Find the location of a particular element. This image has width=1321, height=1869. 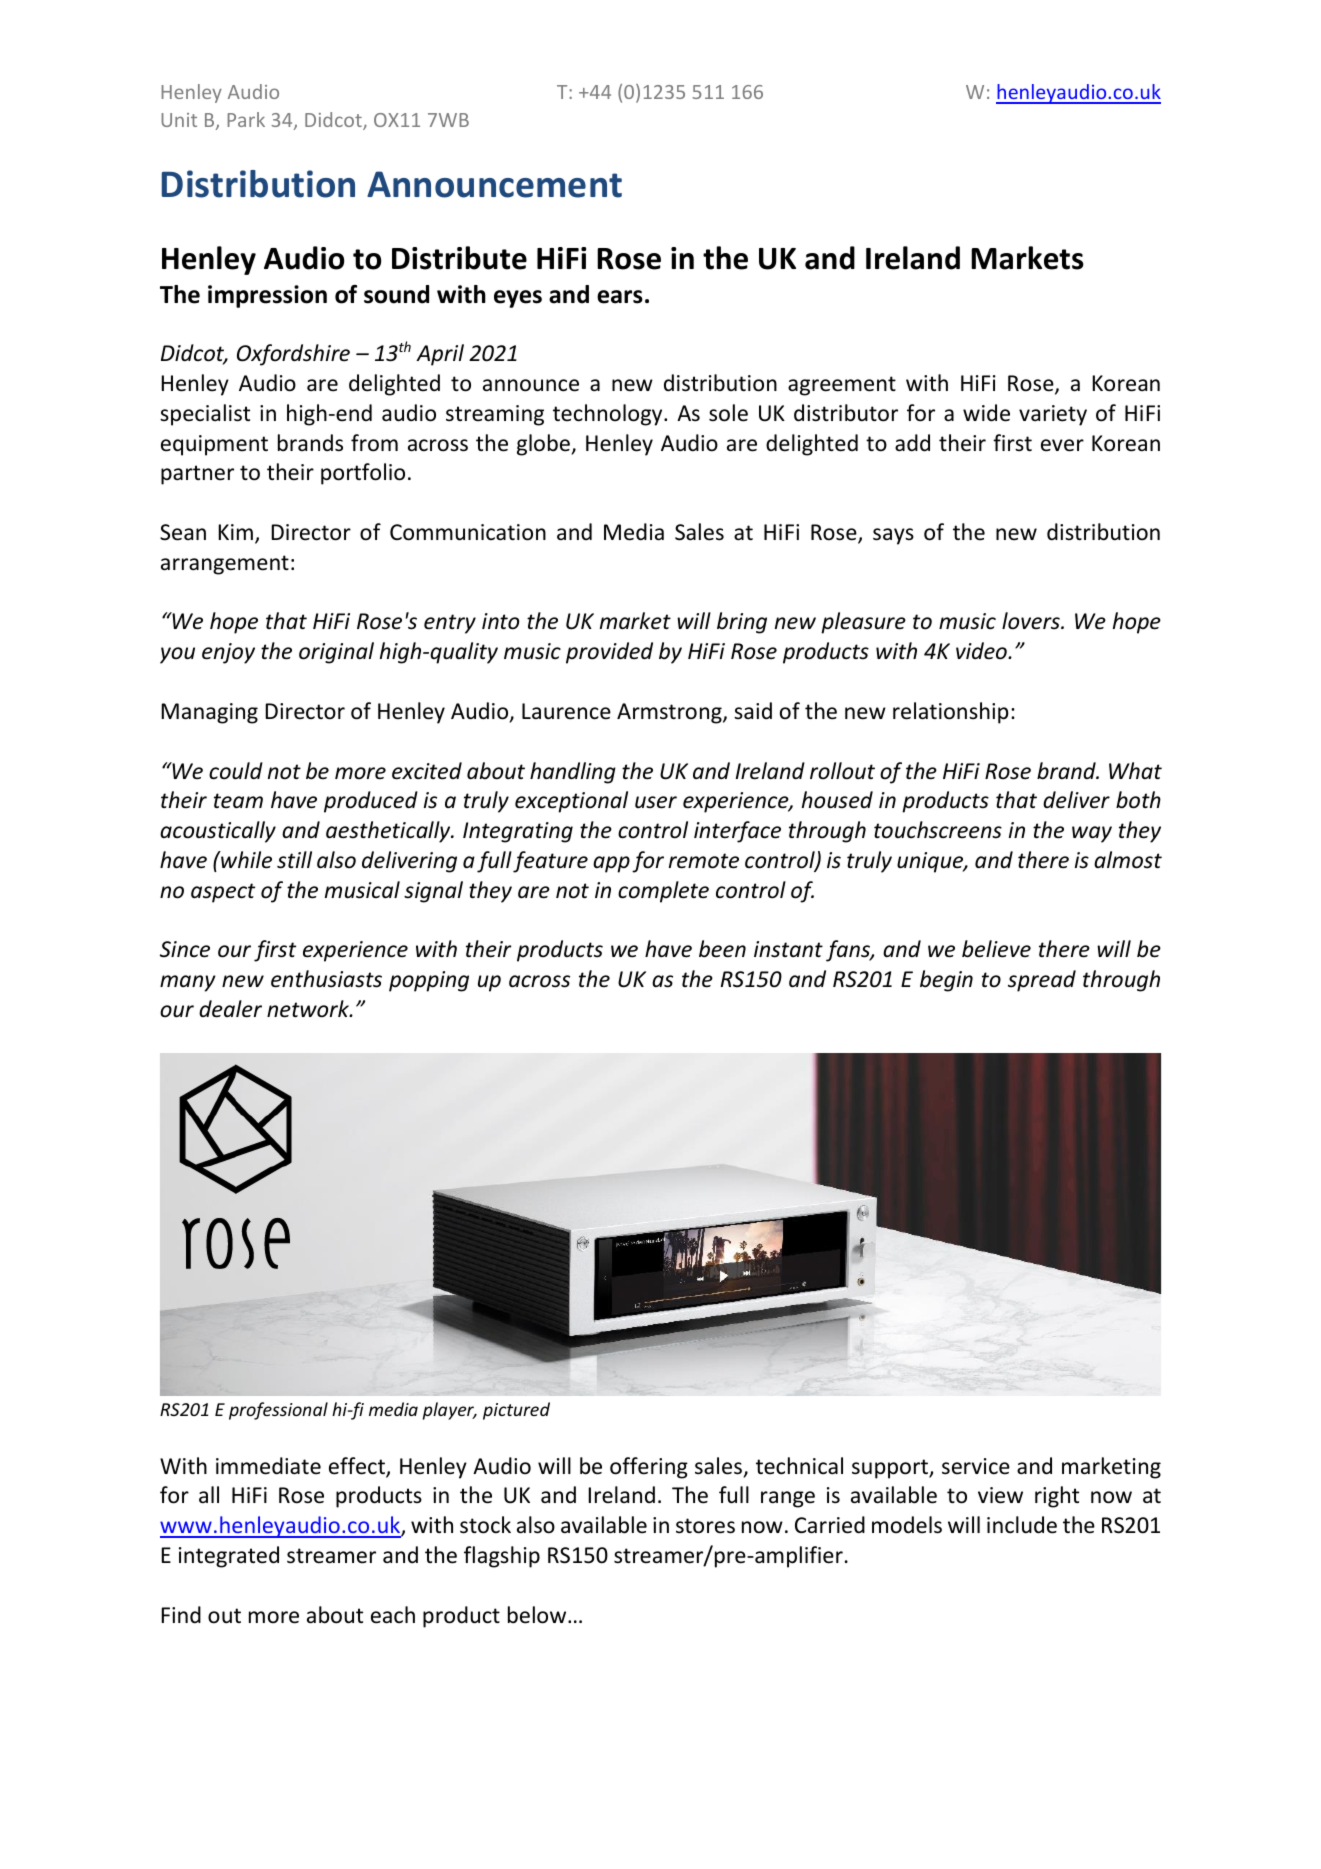

technology is located at coordinates (609, 415).
